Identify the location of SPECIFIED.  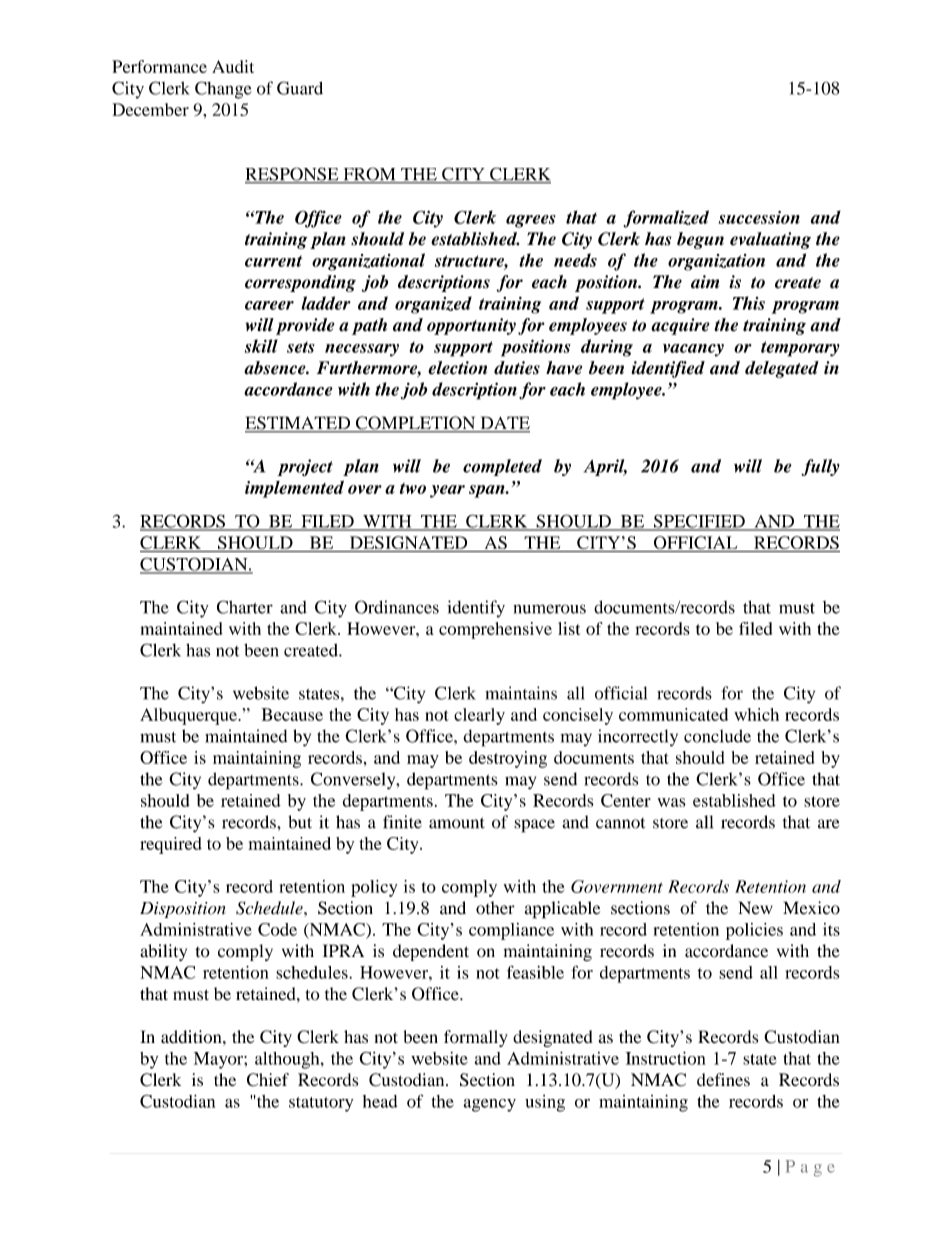
(699, 522).
